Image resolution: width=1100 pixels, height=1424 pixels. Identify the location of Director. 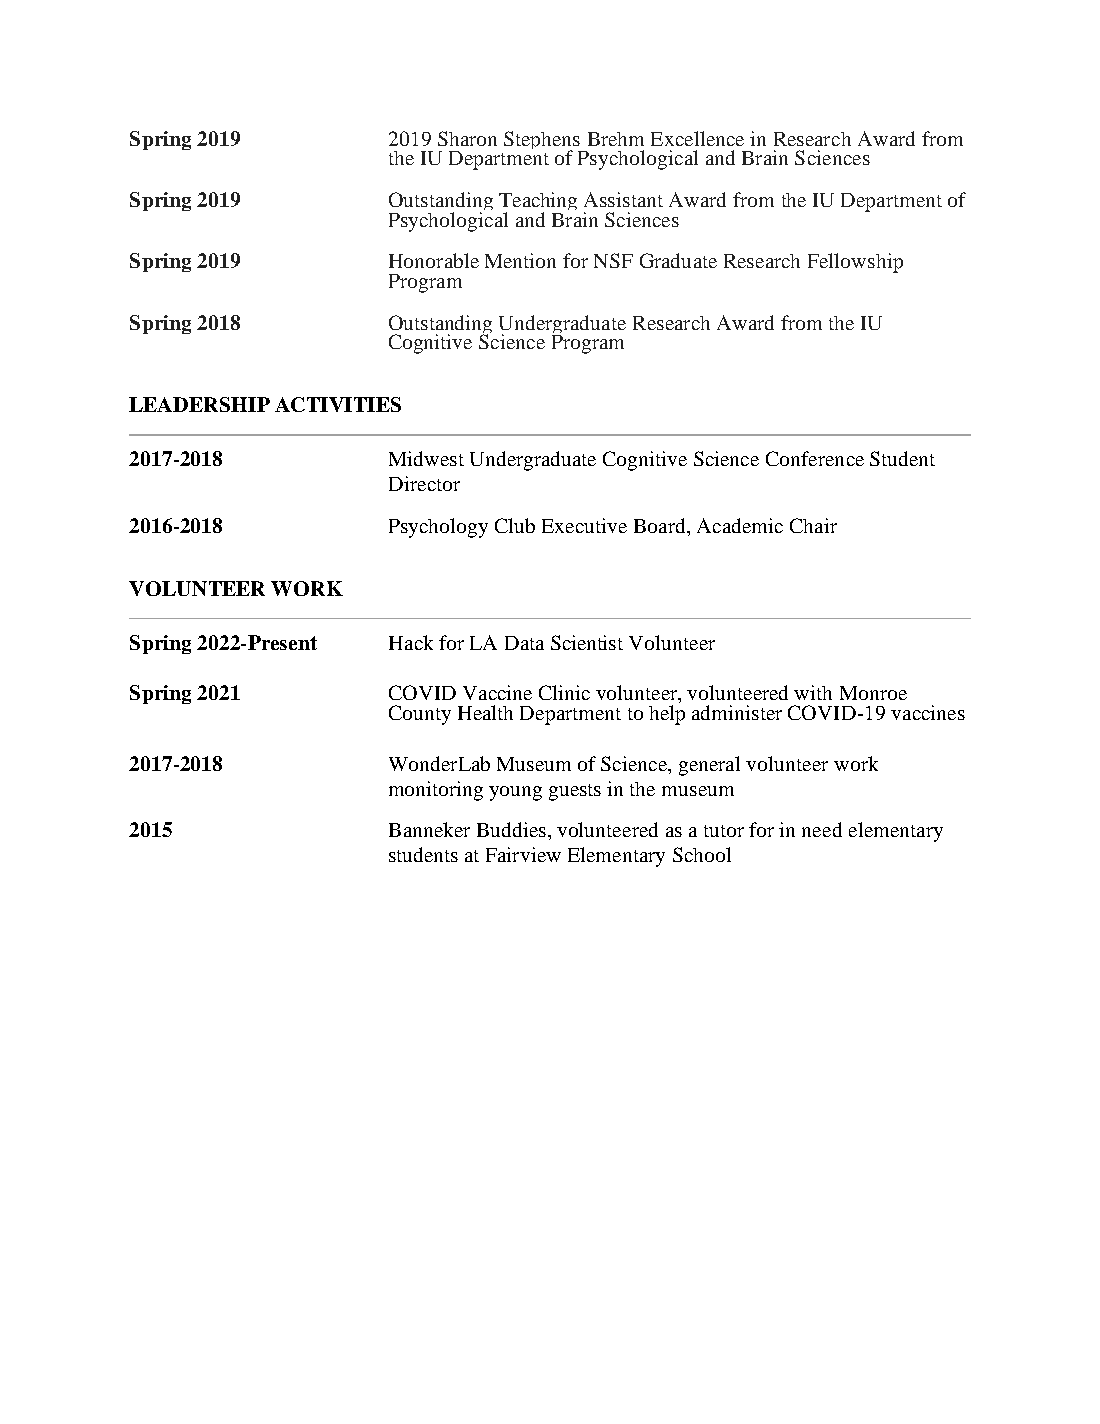
(424, 483).
